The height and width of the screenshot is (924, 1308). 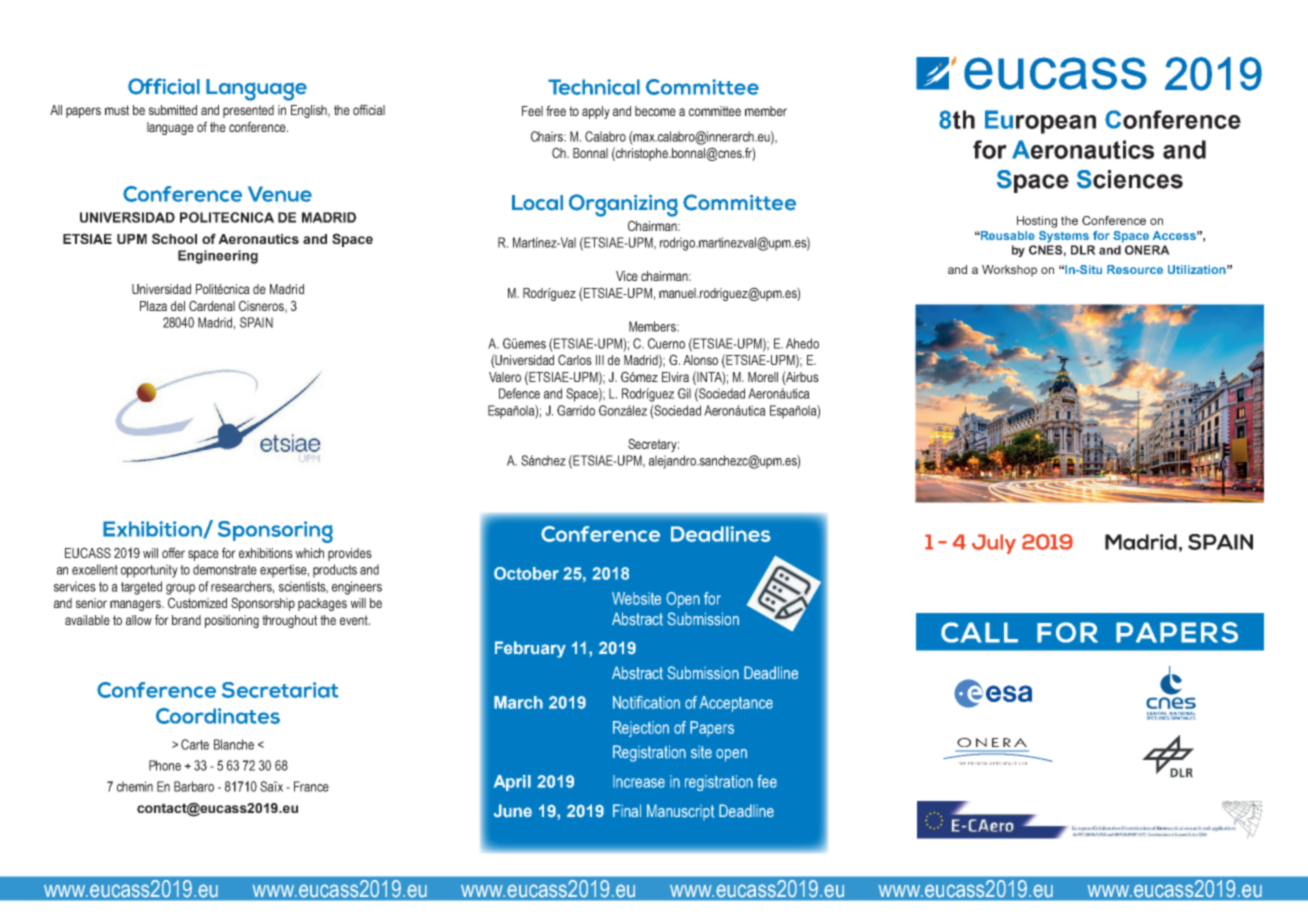 I want to click on Increase, so click(x=639, y=781).
